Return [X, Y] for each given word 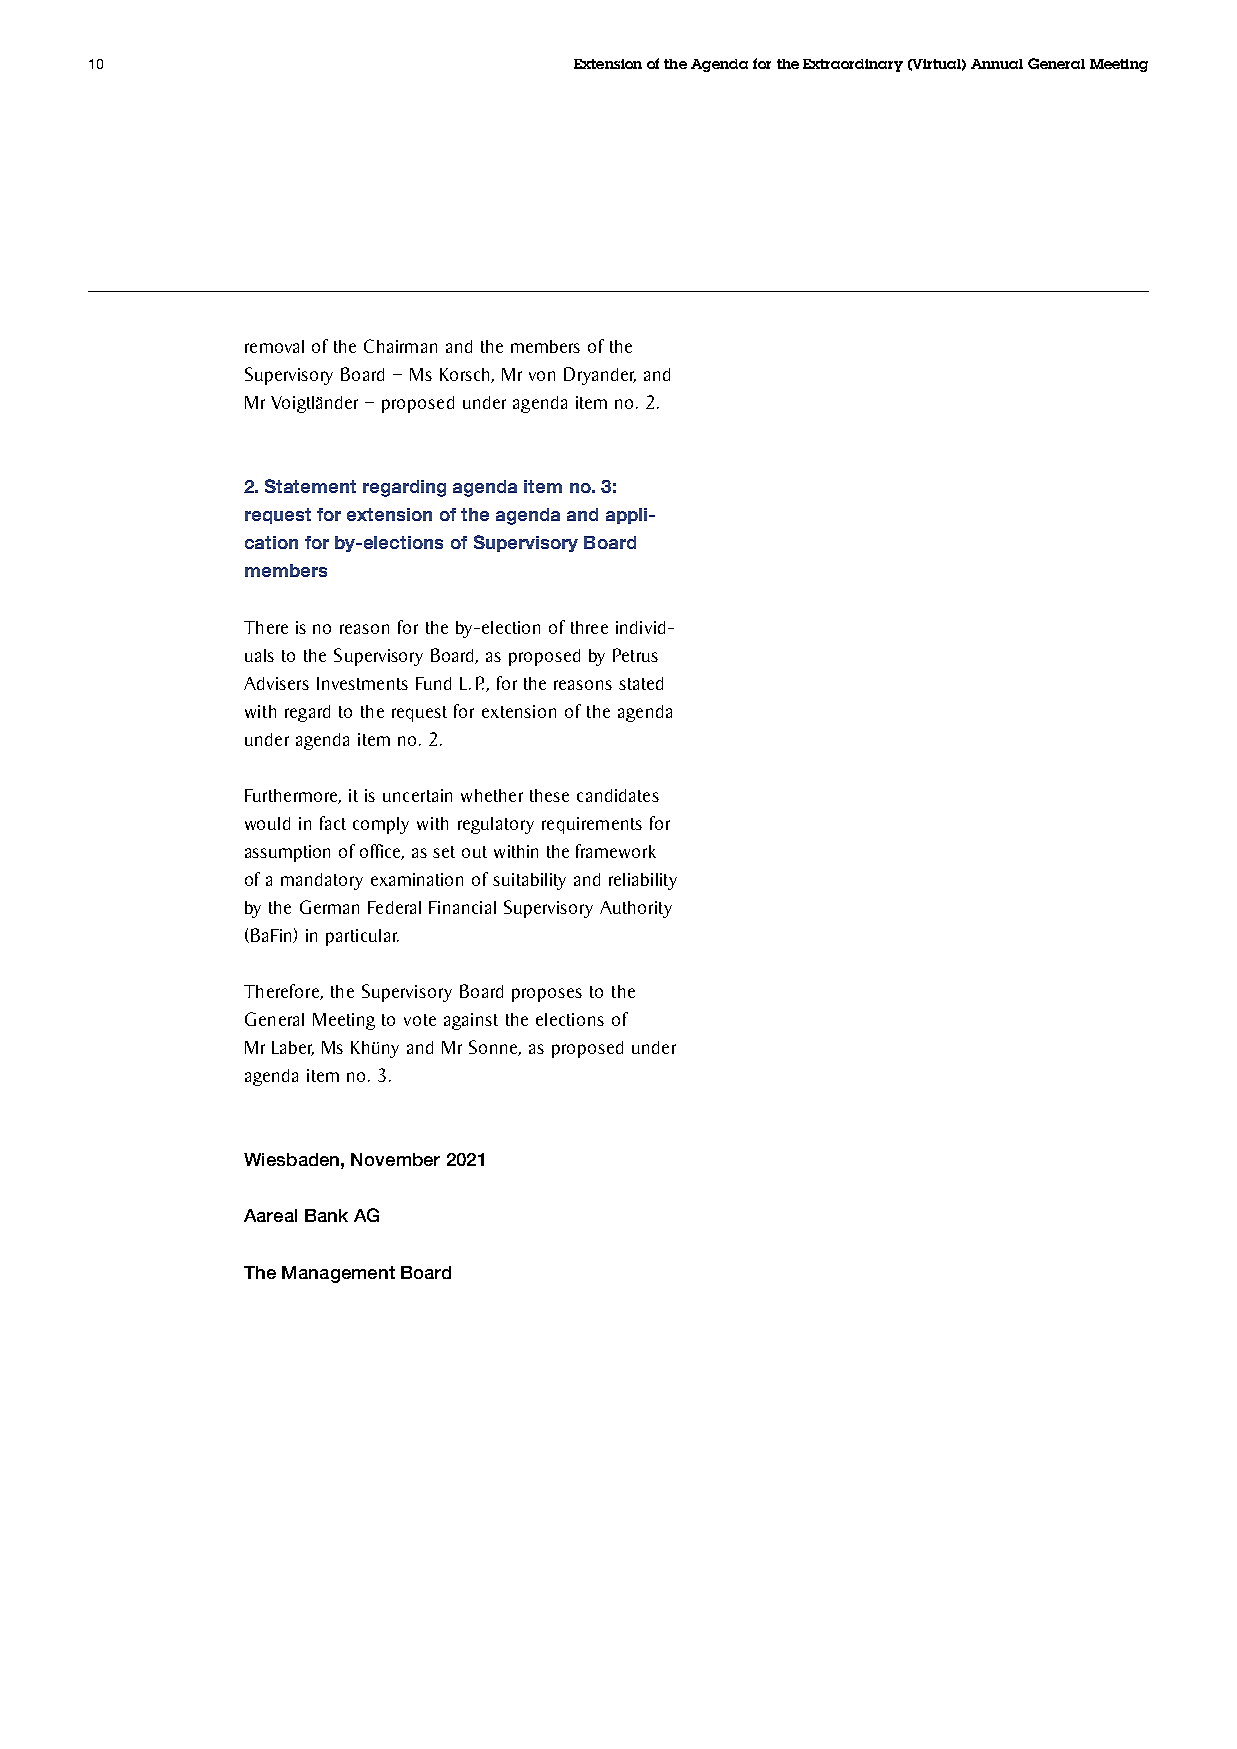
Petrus [635, 655]
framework [616, 851]
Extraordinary [853, 65]
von [542, 376]
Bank [326, 1215]
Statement [310, 486]
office [382, 852]
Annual [997, 64]
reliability [643, 881]
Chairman [400, 346]
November [395, 1159]
